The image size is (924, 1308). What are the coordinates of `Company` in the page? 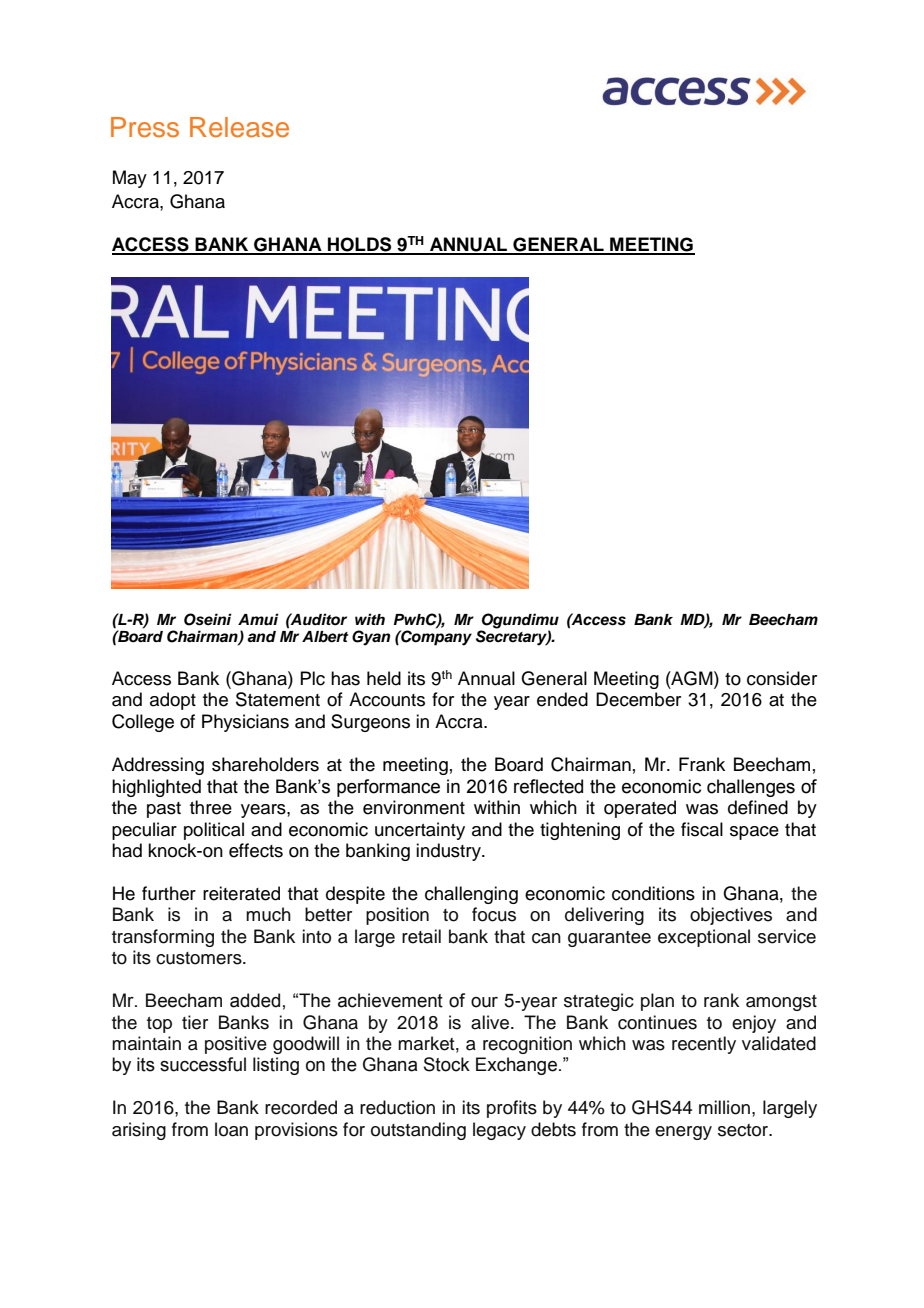 It's located at (435, 637).
